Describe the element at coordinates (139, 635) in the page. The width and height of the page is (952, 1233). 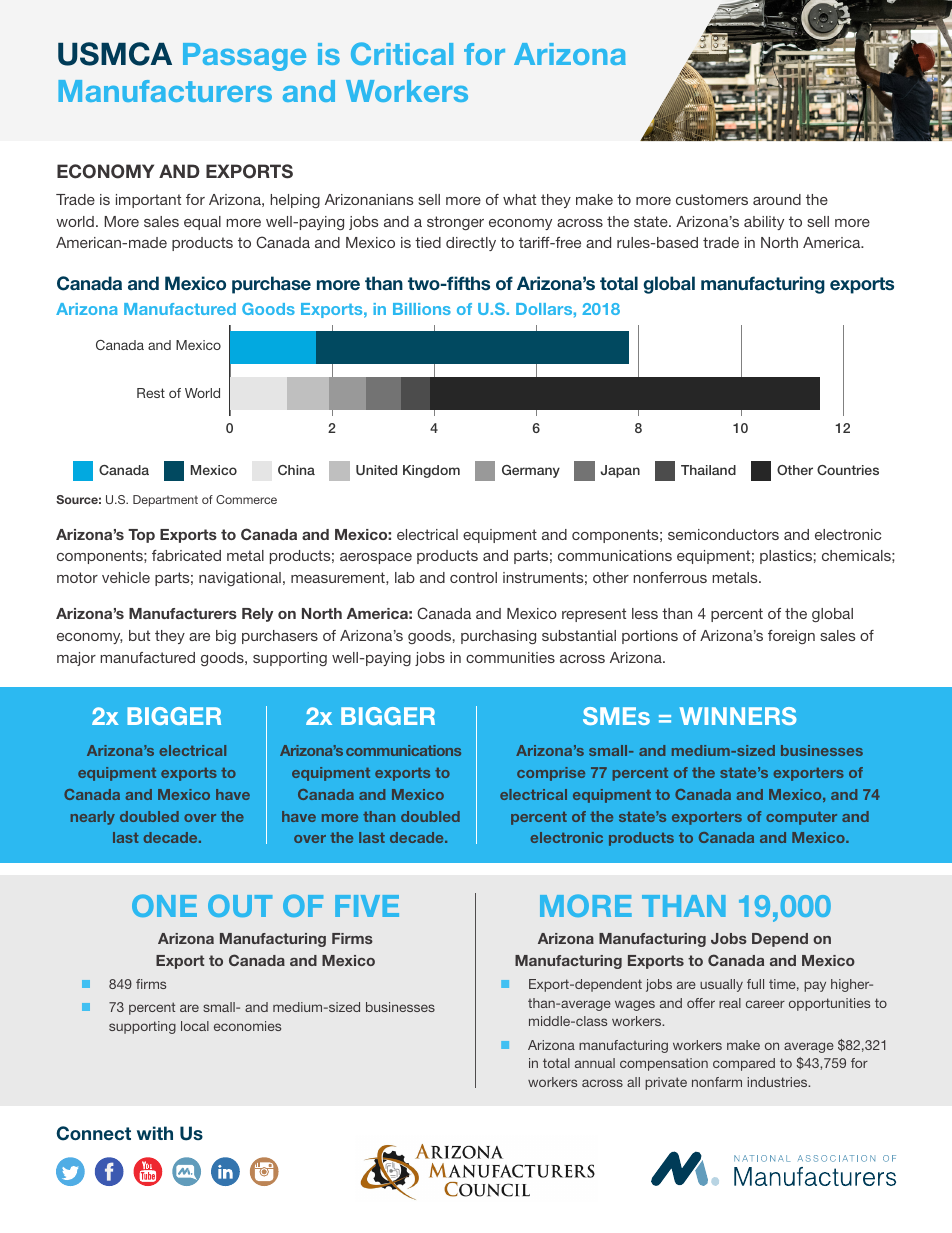
I see `but` at that location.
